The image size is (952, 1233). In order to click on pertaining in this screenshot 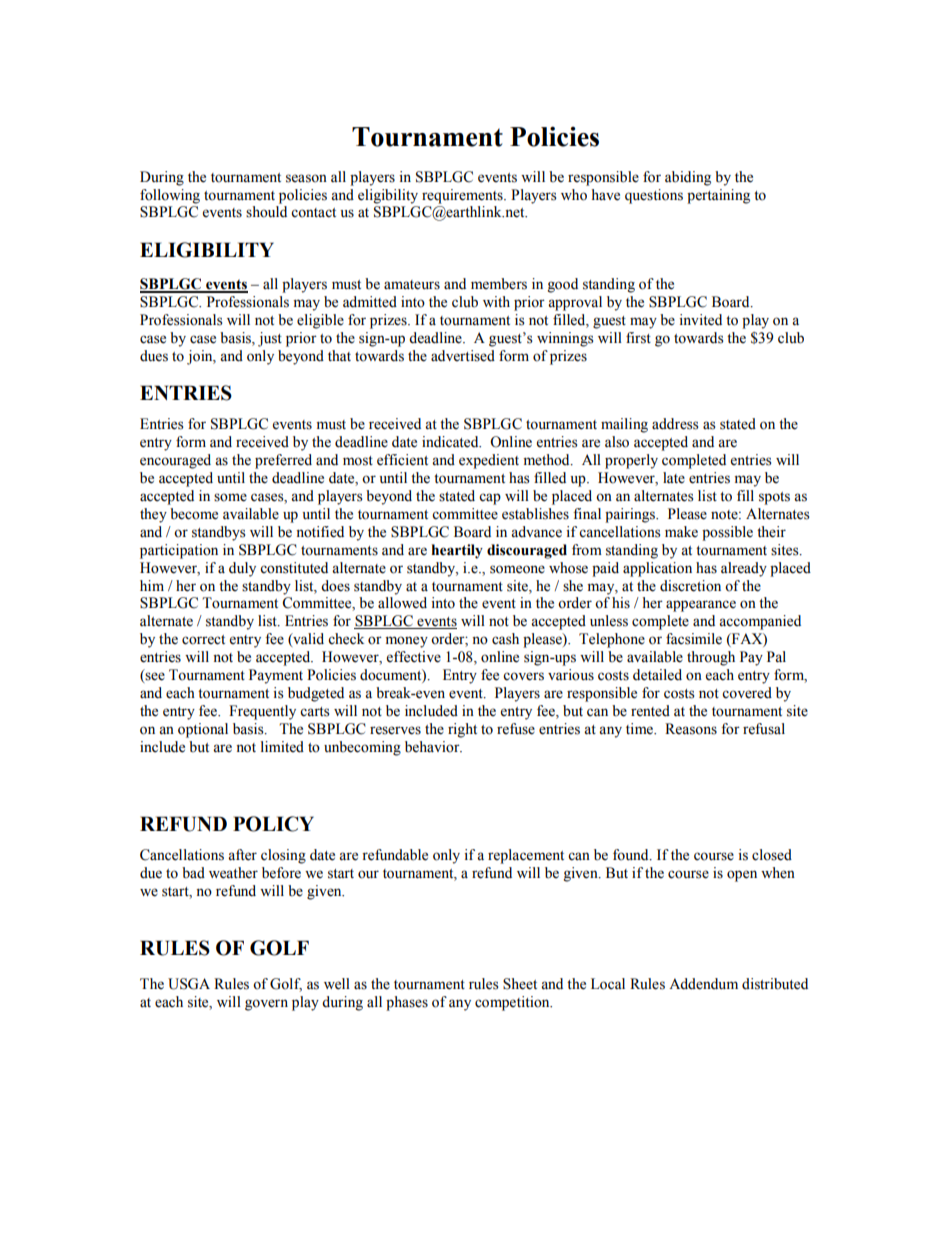, I will do `click(718, 196)`.
